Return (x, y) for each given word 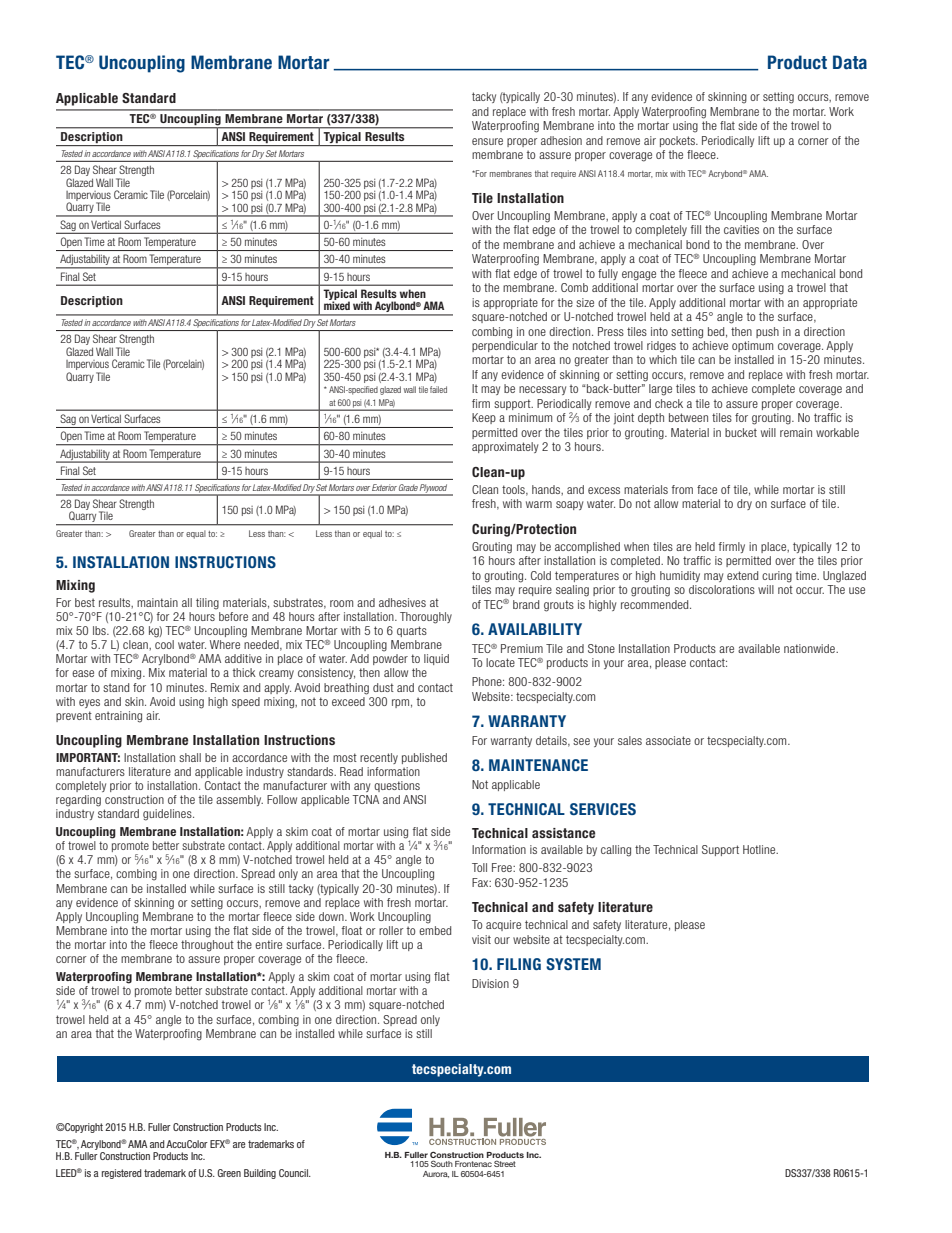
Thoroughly (426, 618)
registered (122, 1174)
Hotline (760, 849)
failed (438, 389)
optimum (752, 346)
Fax (481, 882)
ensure (487, 141)
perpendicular (505, 346)
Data (850, 62)
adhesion (561, 140)
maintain (157, 602)
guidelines (168, 815)
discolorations (722, 589)
